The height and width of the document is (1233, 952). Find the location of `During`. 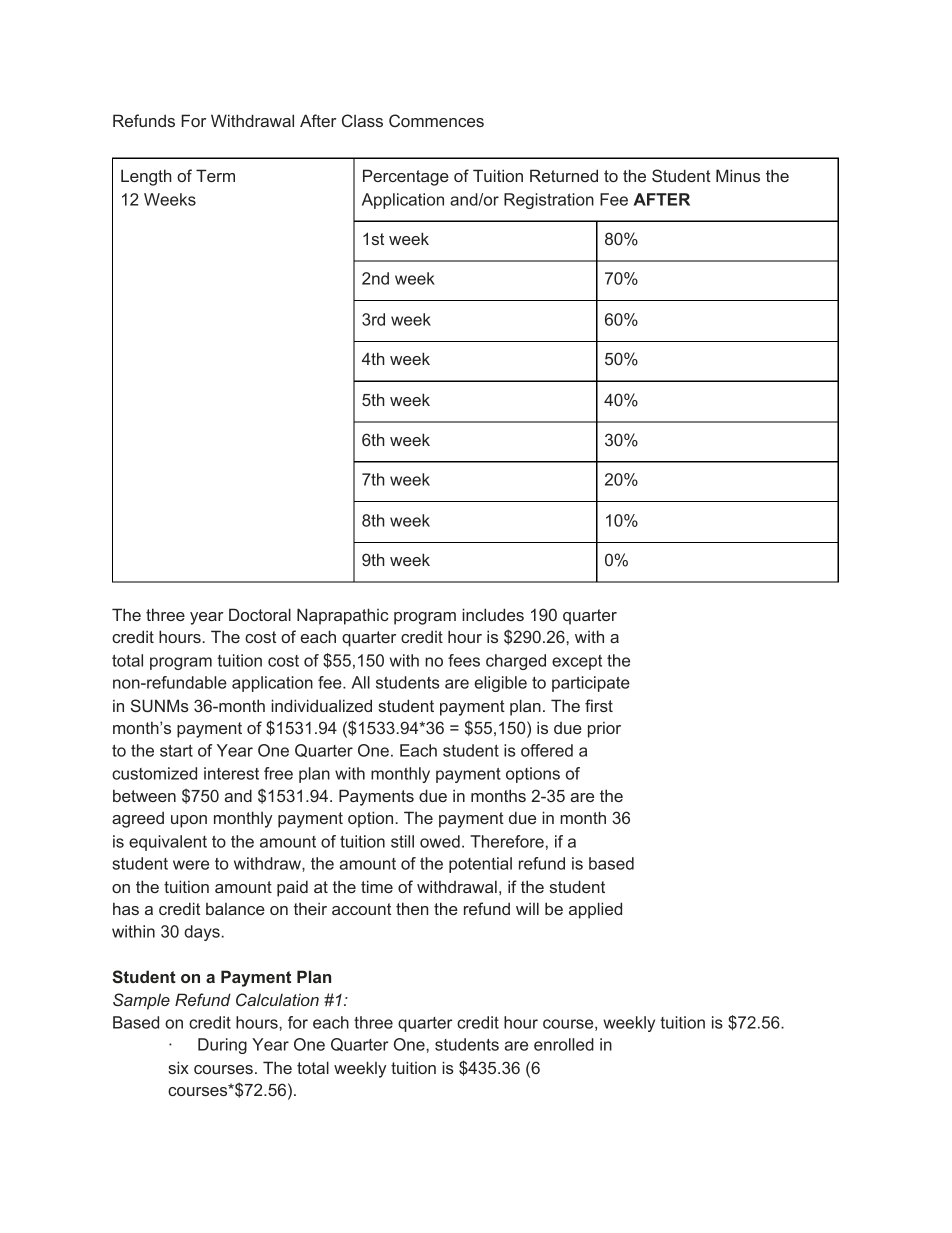

During is located at coordinates (222, 1046).
